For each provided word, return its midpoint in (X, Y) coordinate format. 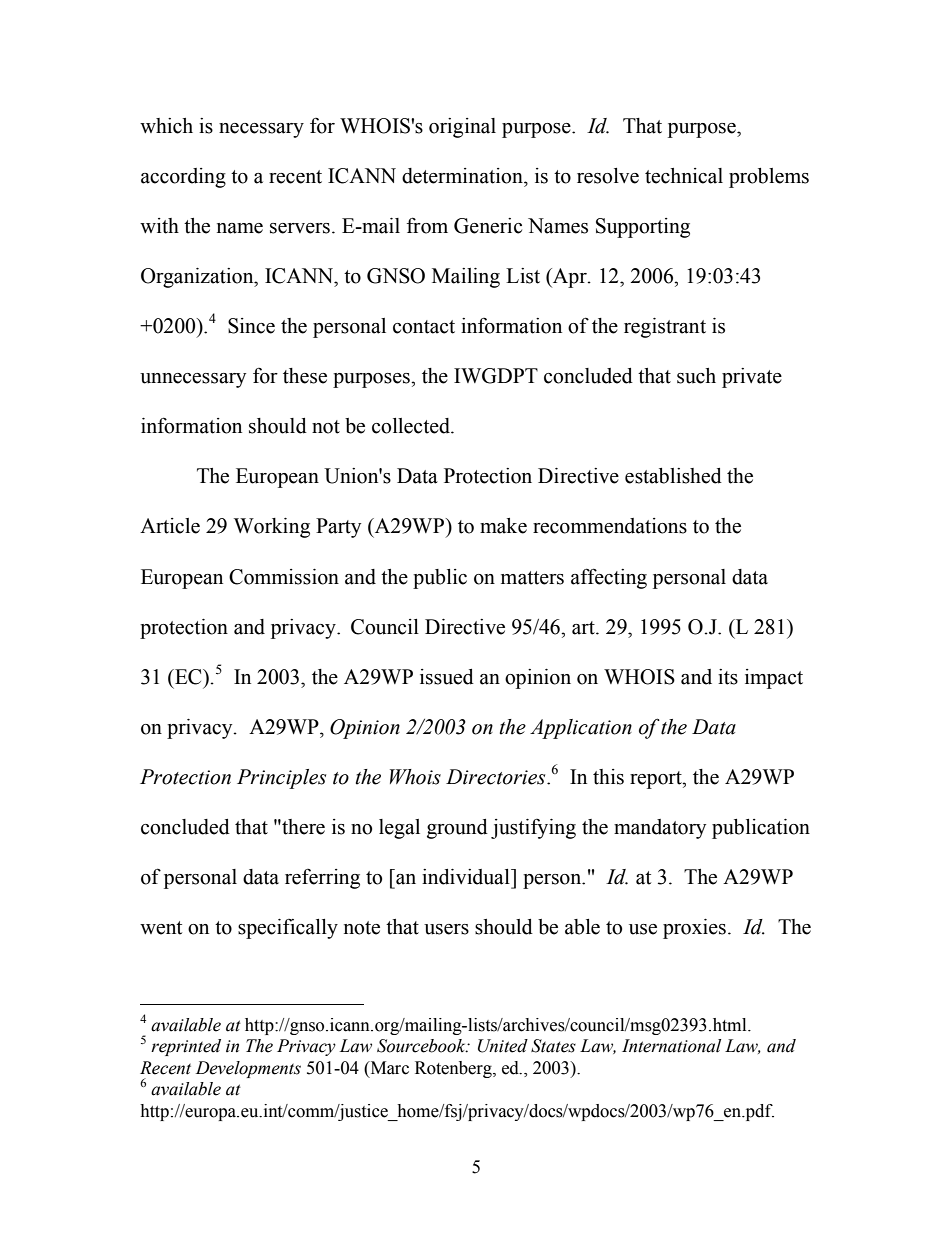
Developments (248, 1069)
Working (272, 528)
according (183, 178)
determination (463, 176)
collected (412, 426)
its (728, 677)
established (673, 476)
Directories (497, 777)
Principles (281, 779)
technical (684, 176)
